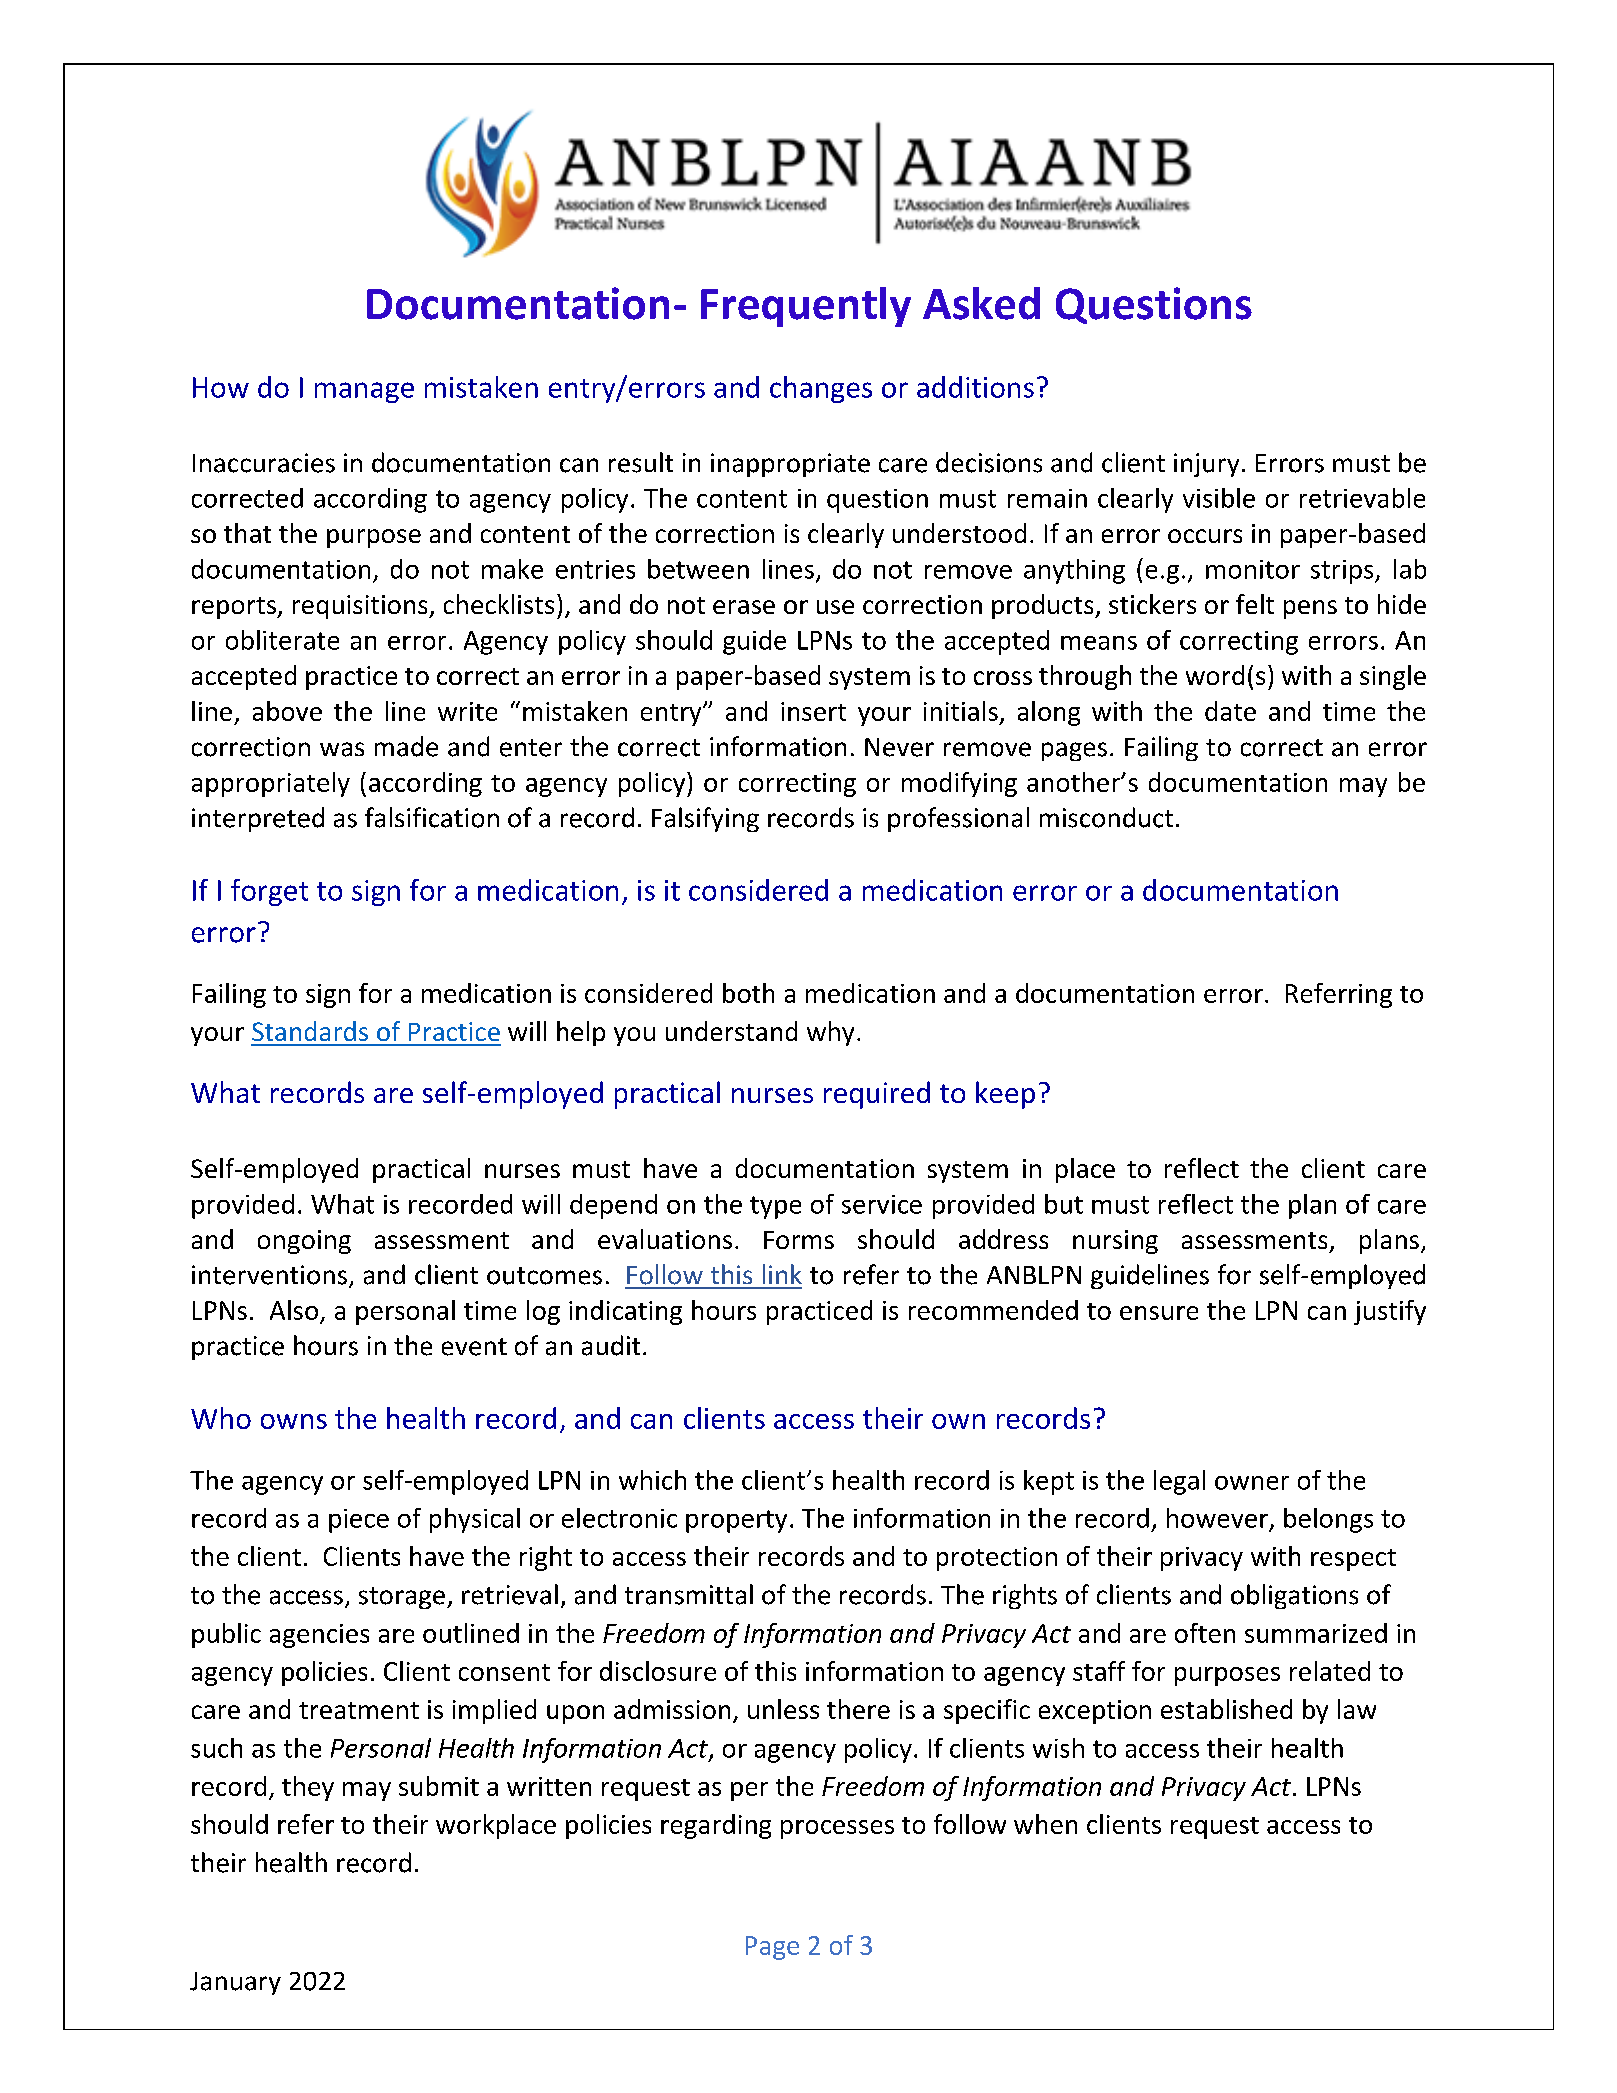 The image size is (1617, 2093). What do you see at coordinates (1206, 465) in the screenshot?
I see `injury` at bounding box center [1206, 465].
